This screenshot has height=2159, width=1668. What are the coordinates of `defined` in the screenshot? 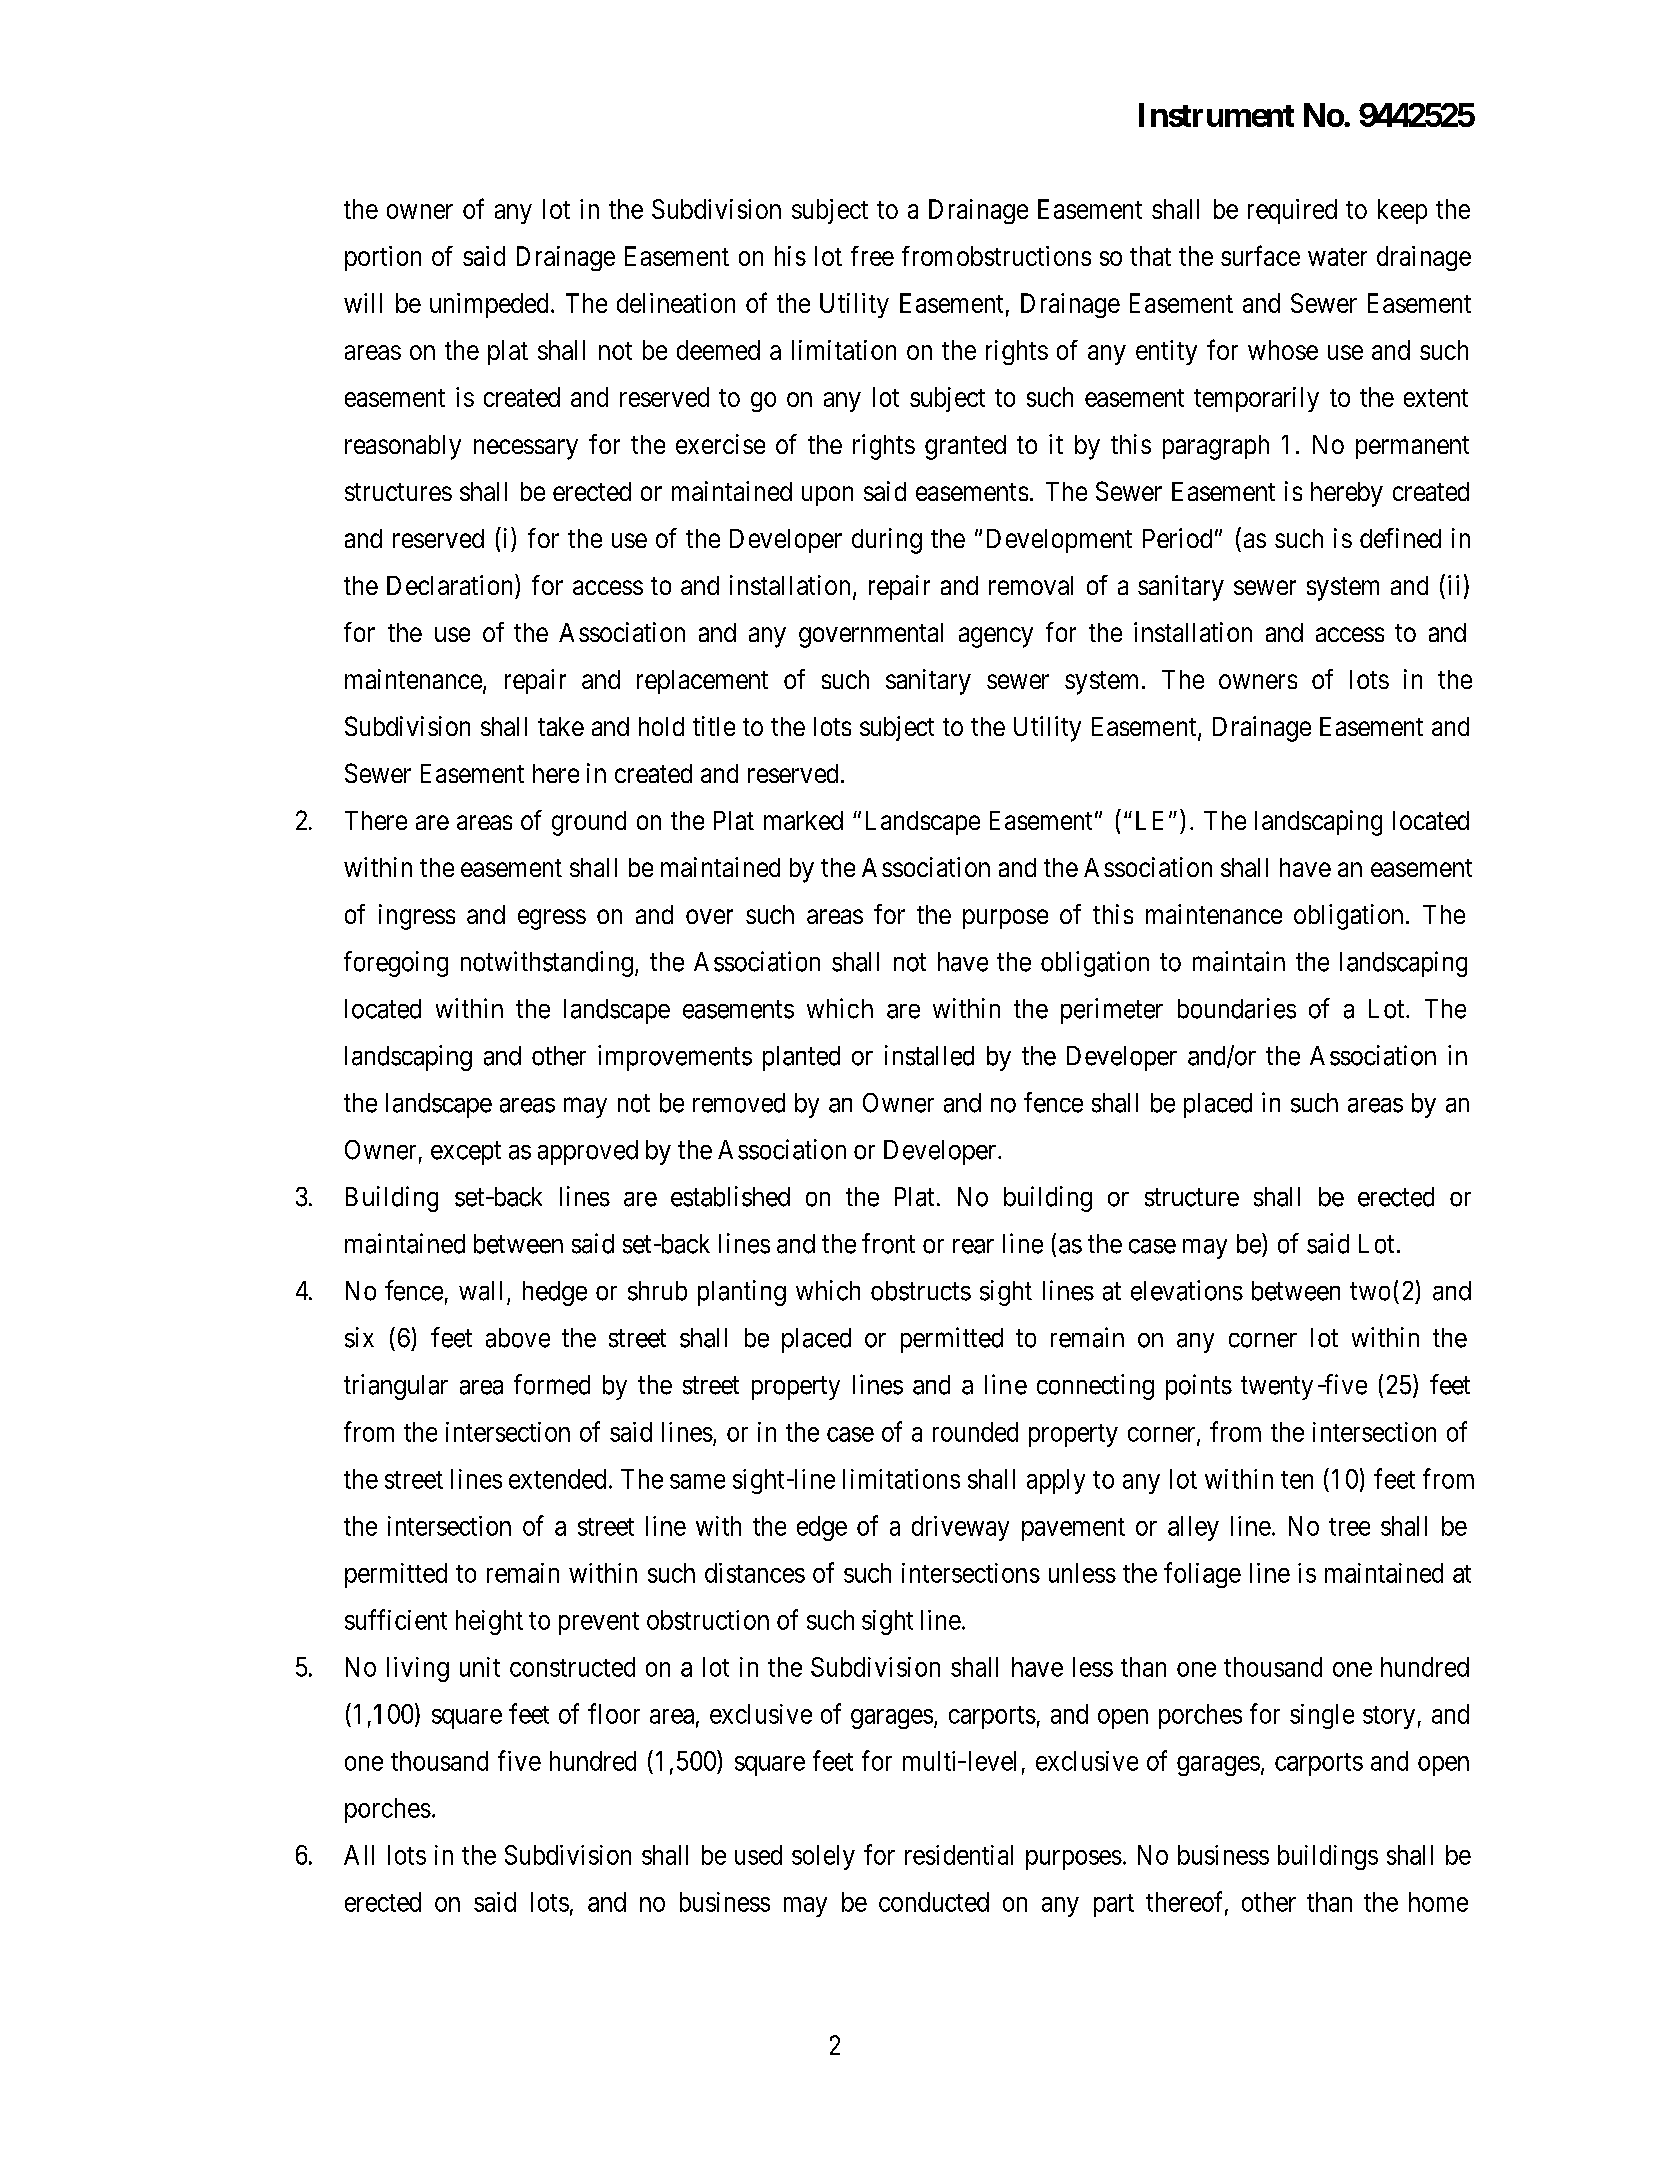 It's located at (1400, 538).
